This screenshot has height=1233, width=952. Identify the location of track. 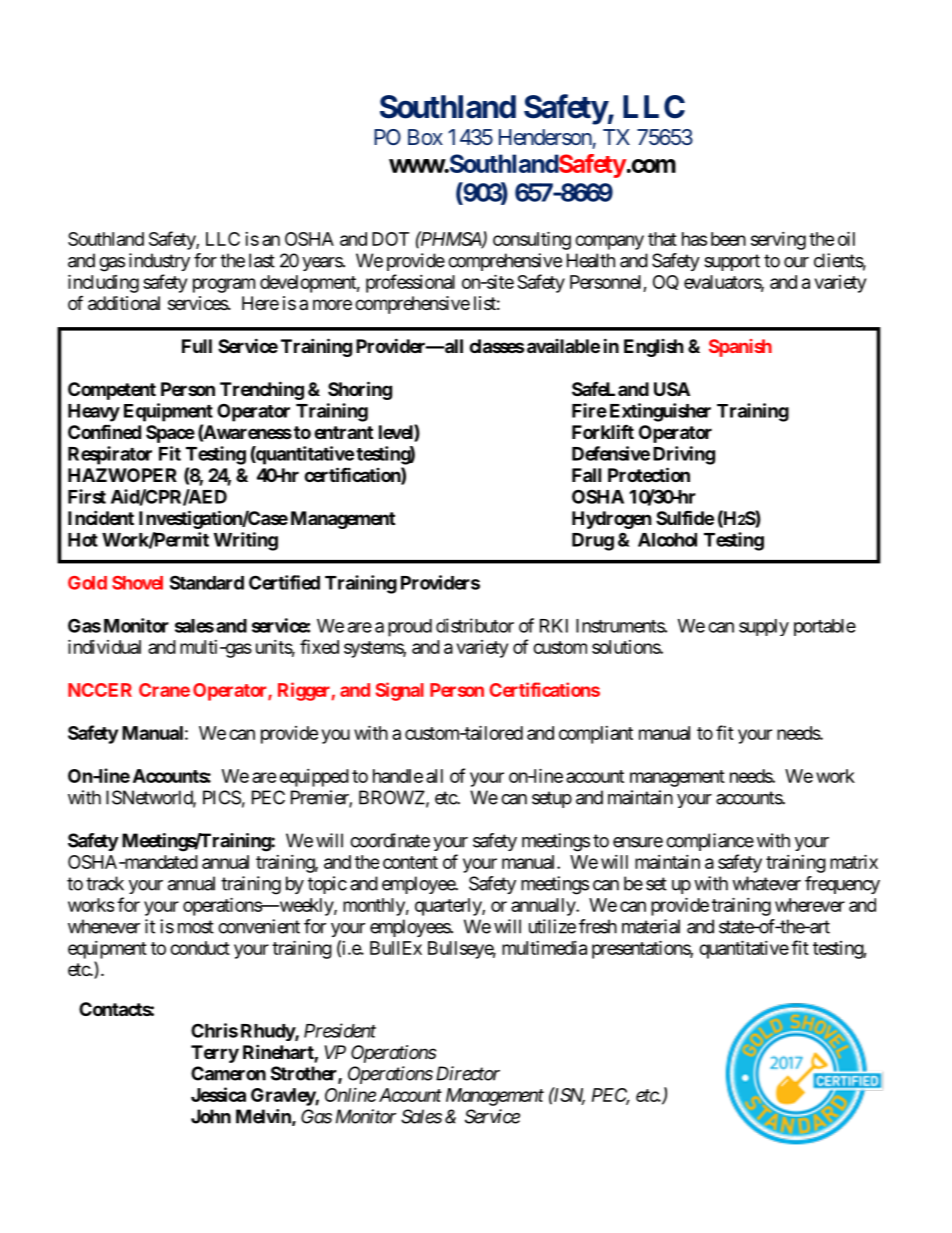
(105, 883).
